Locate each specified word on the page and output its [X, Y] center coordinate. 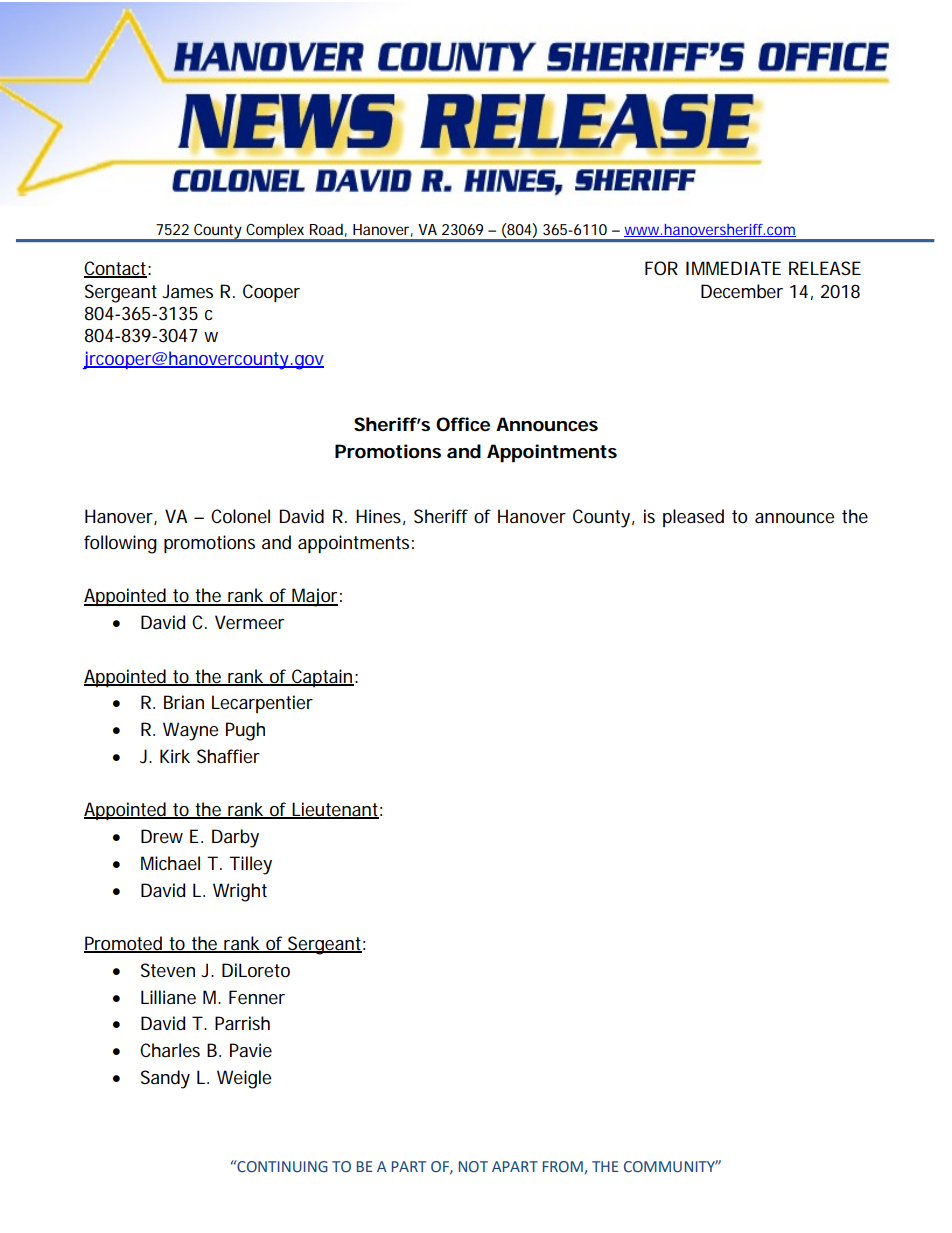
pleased [693, 518]
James [187, 291]
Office [463, 424]
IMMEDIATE [733, 268]
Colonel [240, 516]
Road [326, 229]
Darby [235, 838]
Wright [240, 892]
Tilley [250, 865]
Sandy [165, 1079]
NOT [473, 1167]
